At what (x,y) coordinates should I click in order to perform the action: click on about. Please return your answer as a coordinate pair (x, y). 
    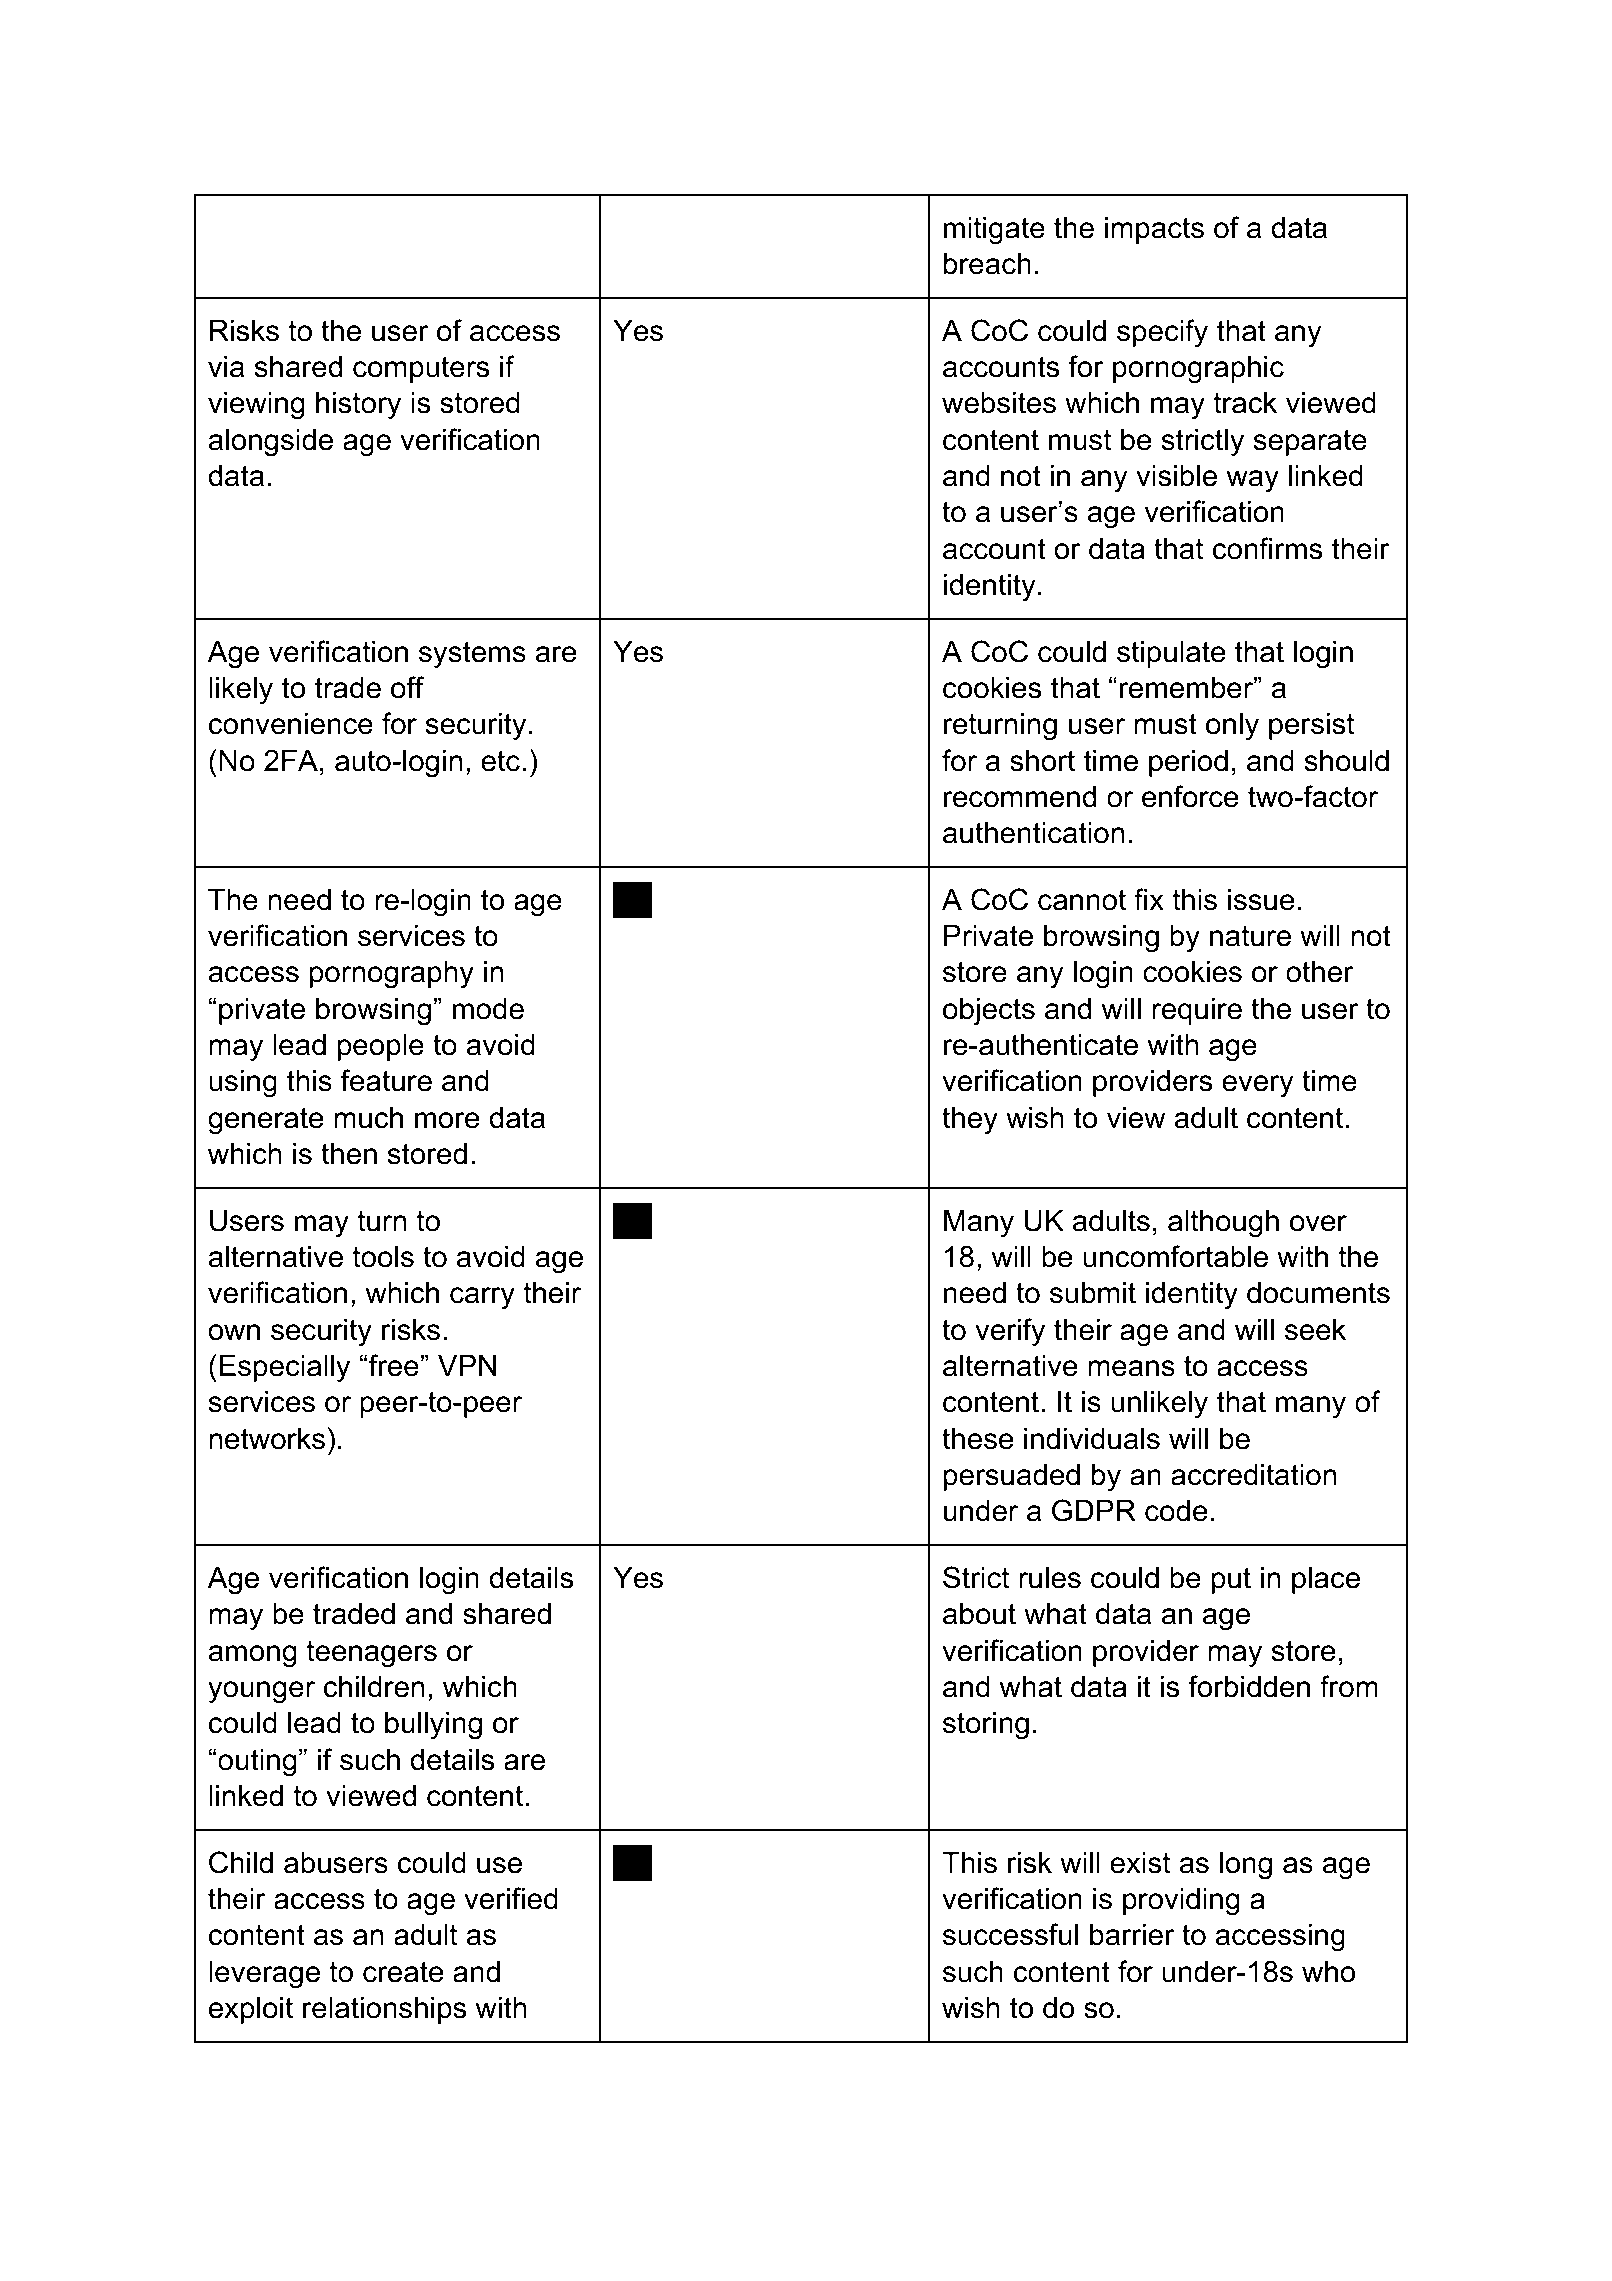
    Looking at the image, I should click on (979, 1614).
